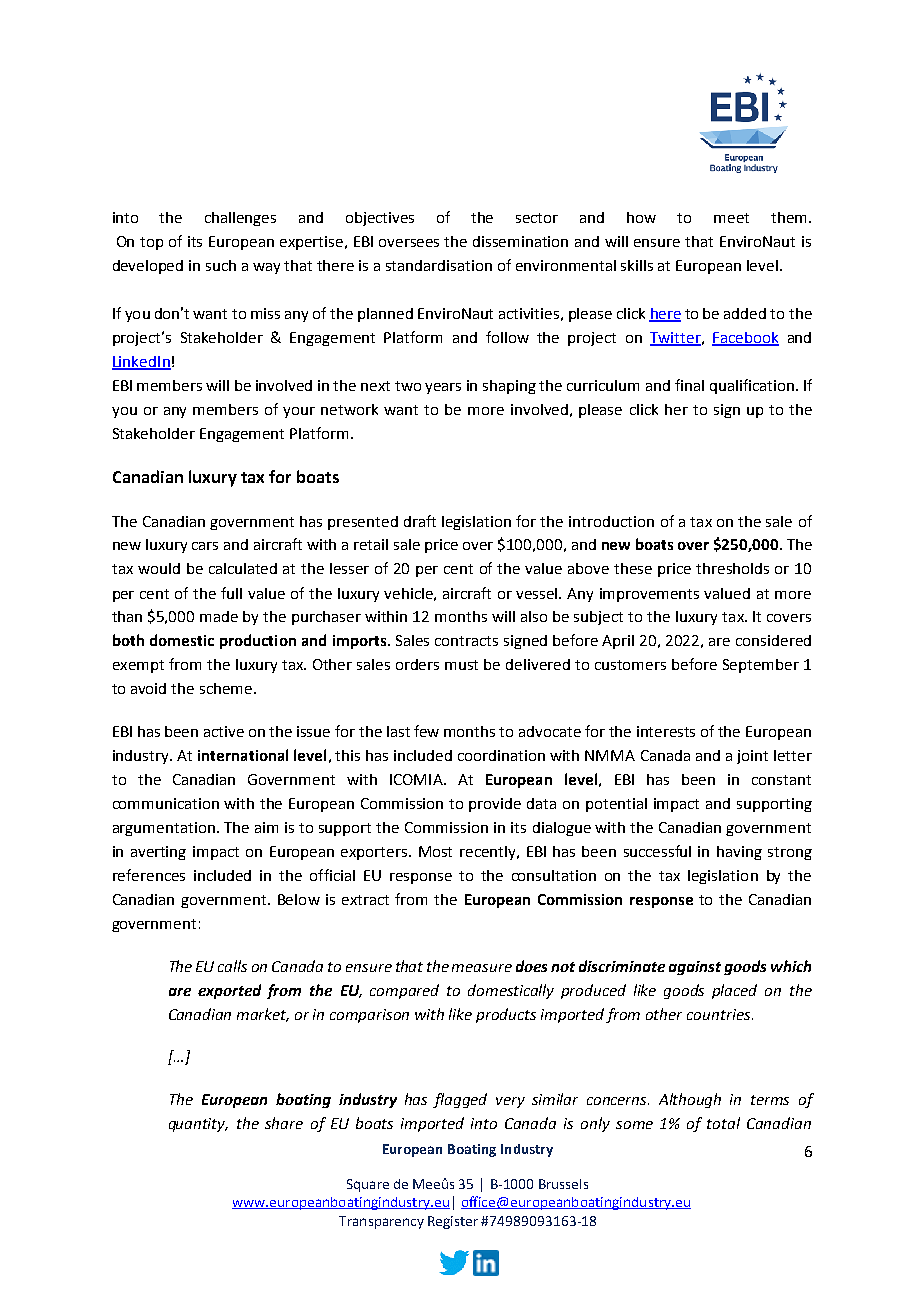  I want to click on Register, so click(453, 1222).
